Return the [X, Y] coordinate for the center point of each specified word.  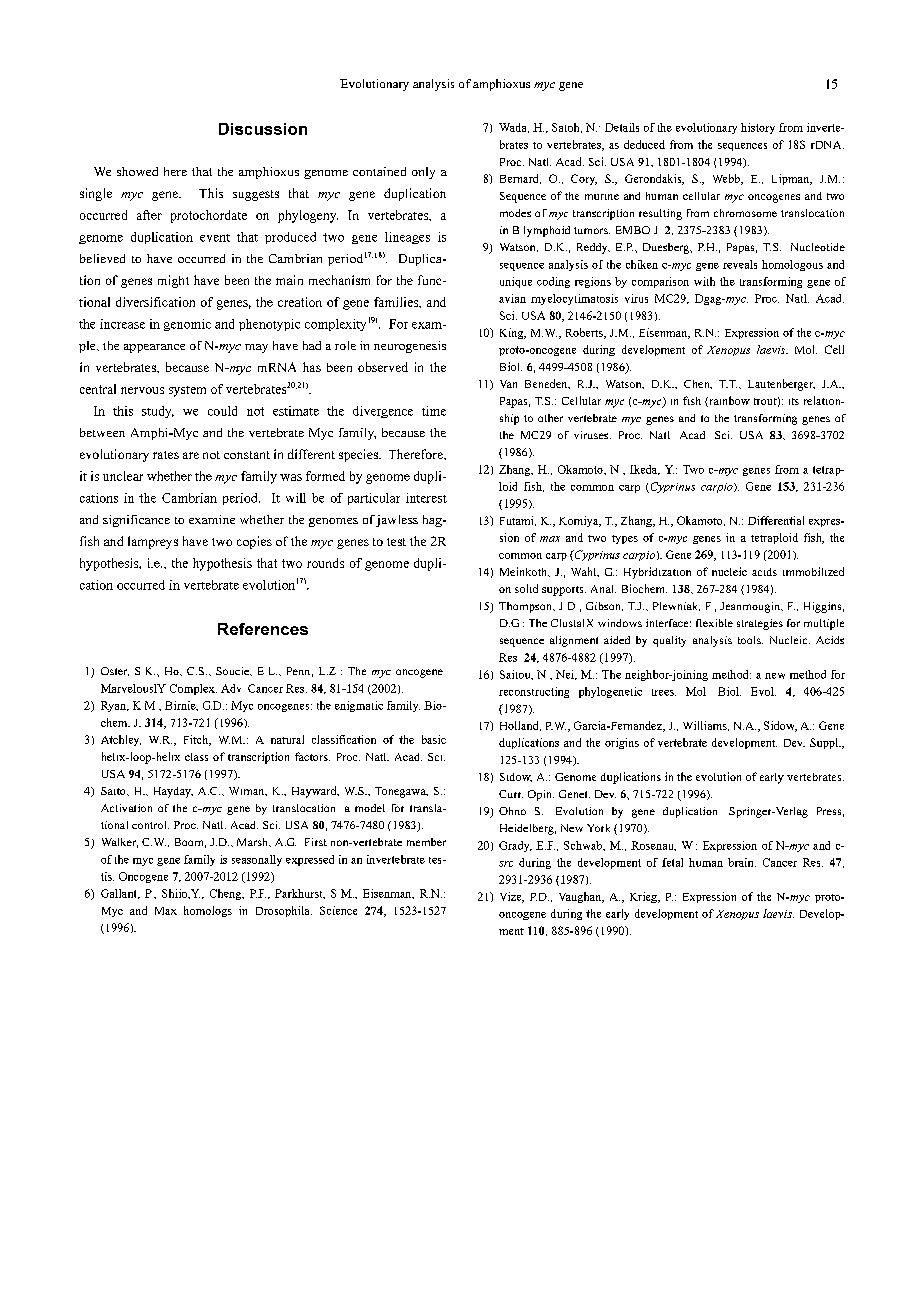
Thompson [526, 607]
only [423, 173]
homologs [208, 911]
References [263, 629]
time [434, 411]
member [426, 842]
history [758, 128]
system [187, 391]
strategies [760, 624]
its [794, 401]
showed [137, 171]
